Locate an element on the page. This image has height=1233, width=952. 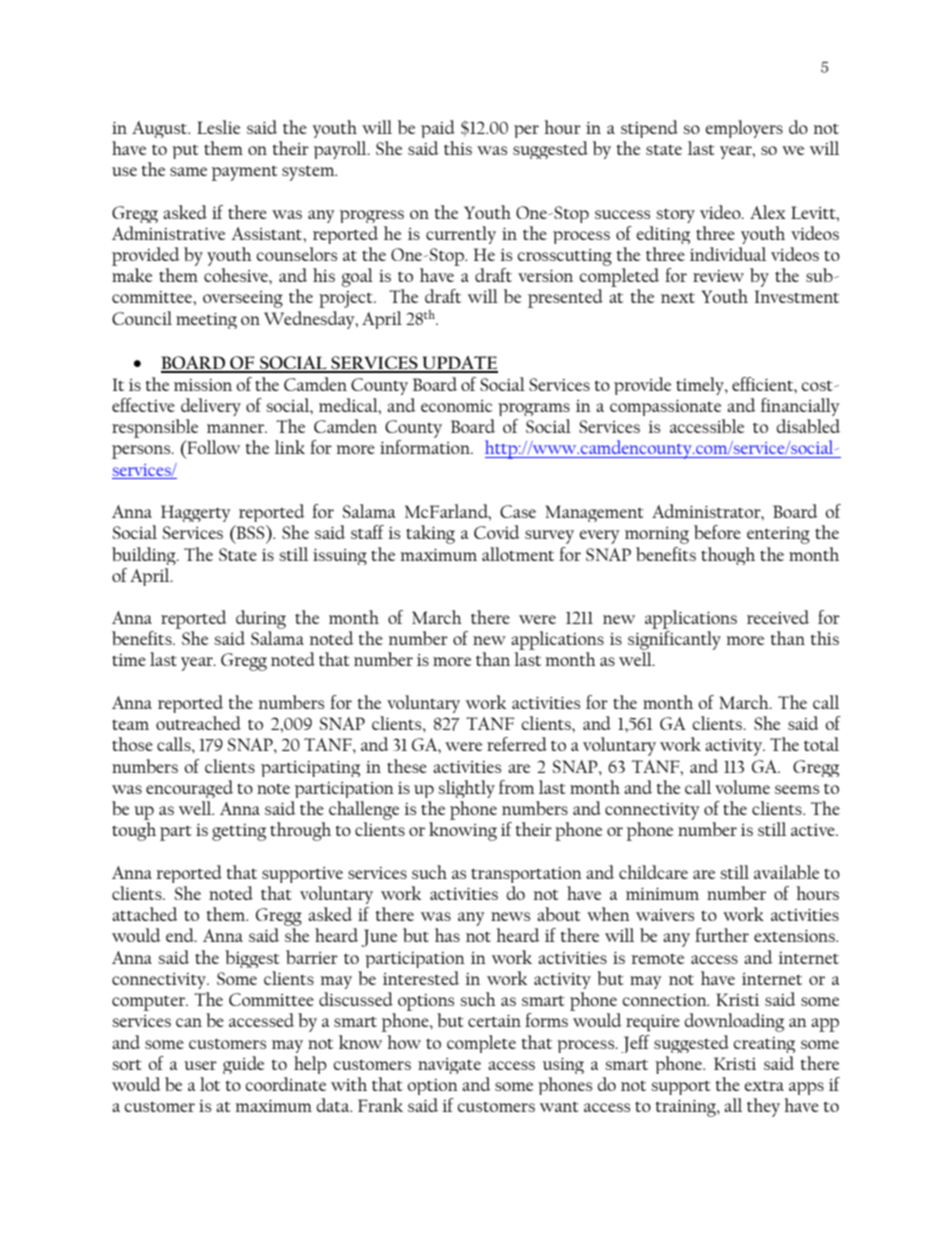
disabled is located at coordinates (808, 426).
